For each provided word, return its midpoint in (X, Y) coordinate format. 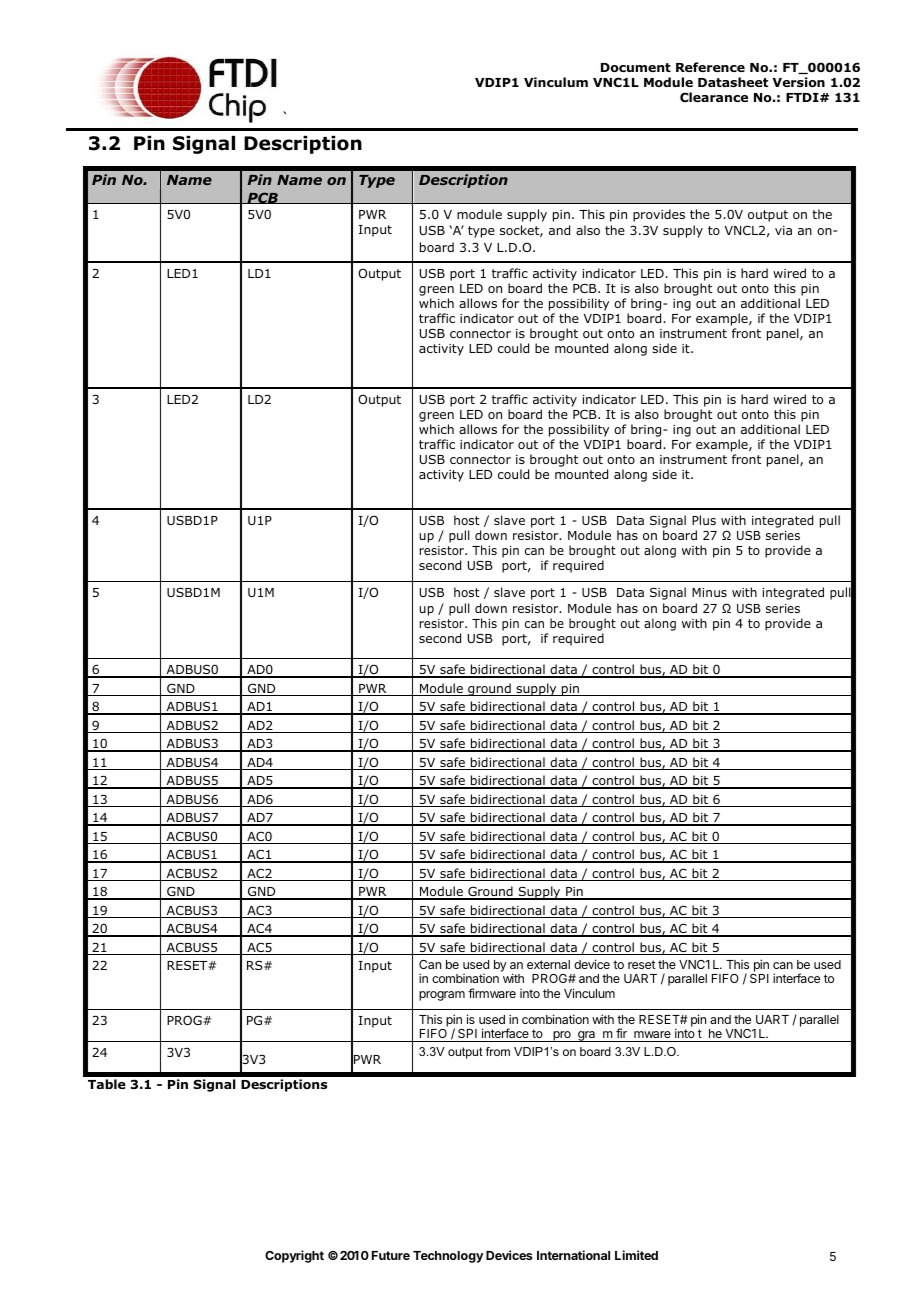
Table (107, 1084)
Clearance (714, 97)
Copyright (294, 1256)
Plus (704, 520)
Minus (709, 592)
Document (636, 67)
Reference (710, 67)
